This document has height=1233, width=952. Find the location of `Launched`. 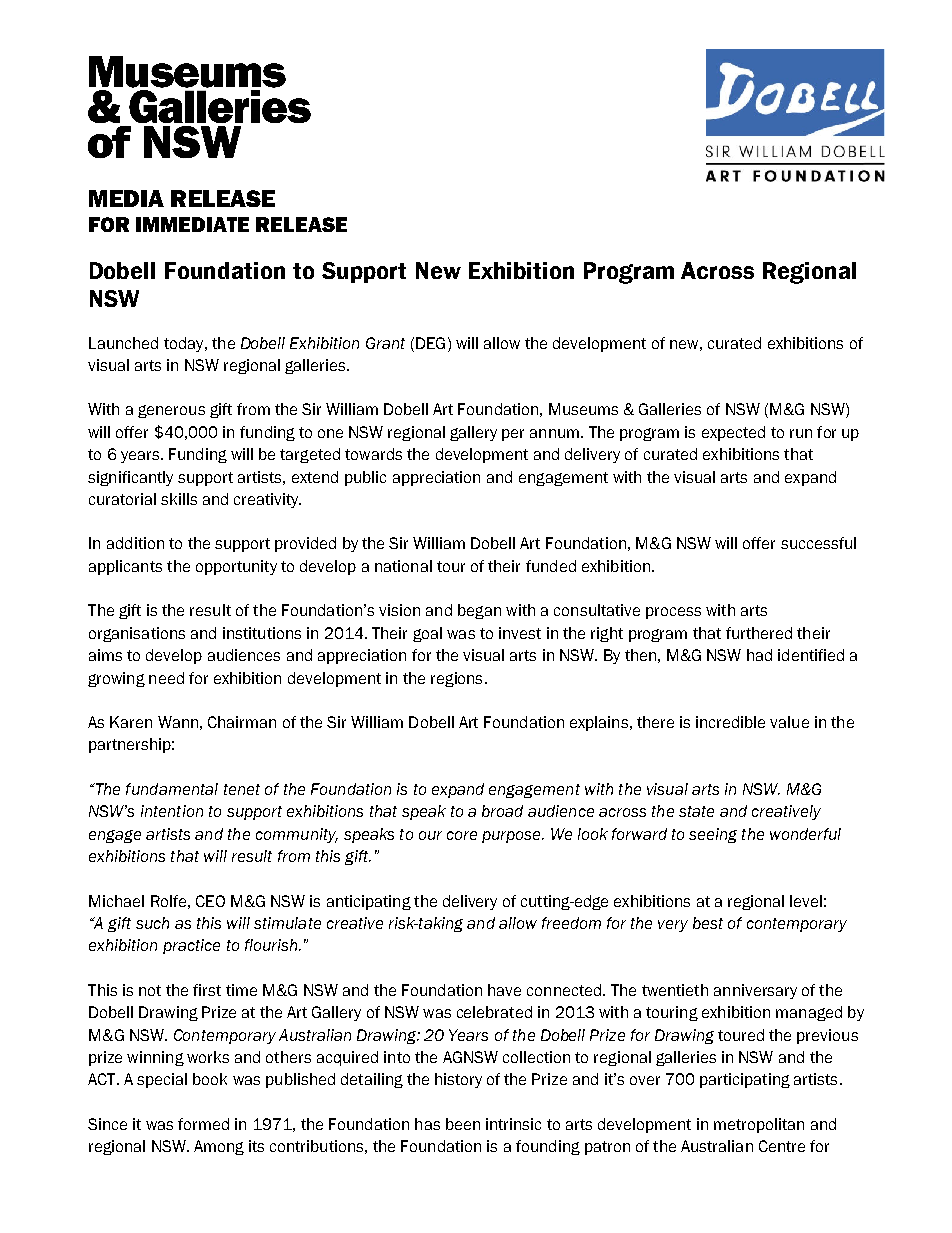

Launched is located at coordinates (123, 343).
